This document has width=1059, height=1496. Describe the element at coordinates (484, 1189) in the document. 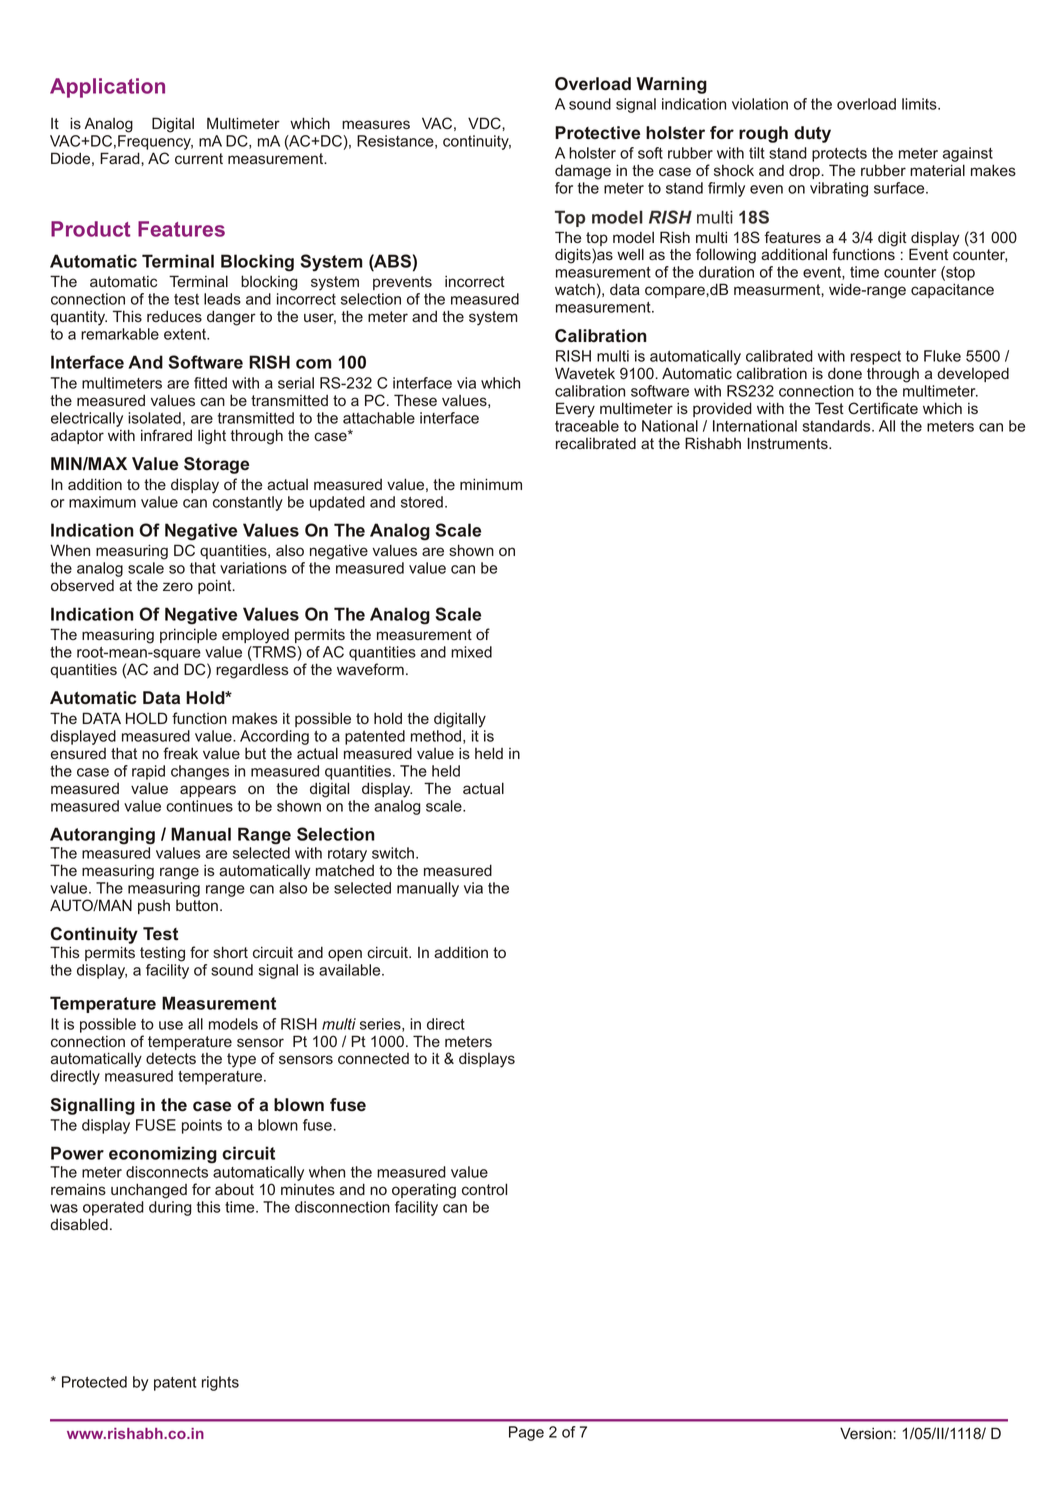

I see `control` at that location.
